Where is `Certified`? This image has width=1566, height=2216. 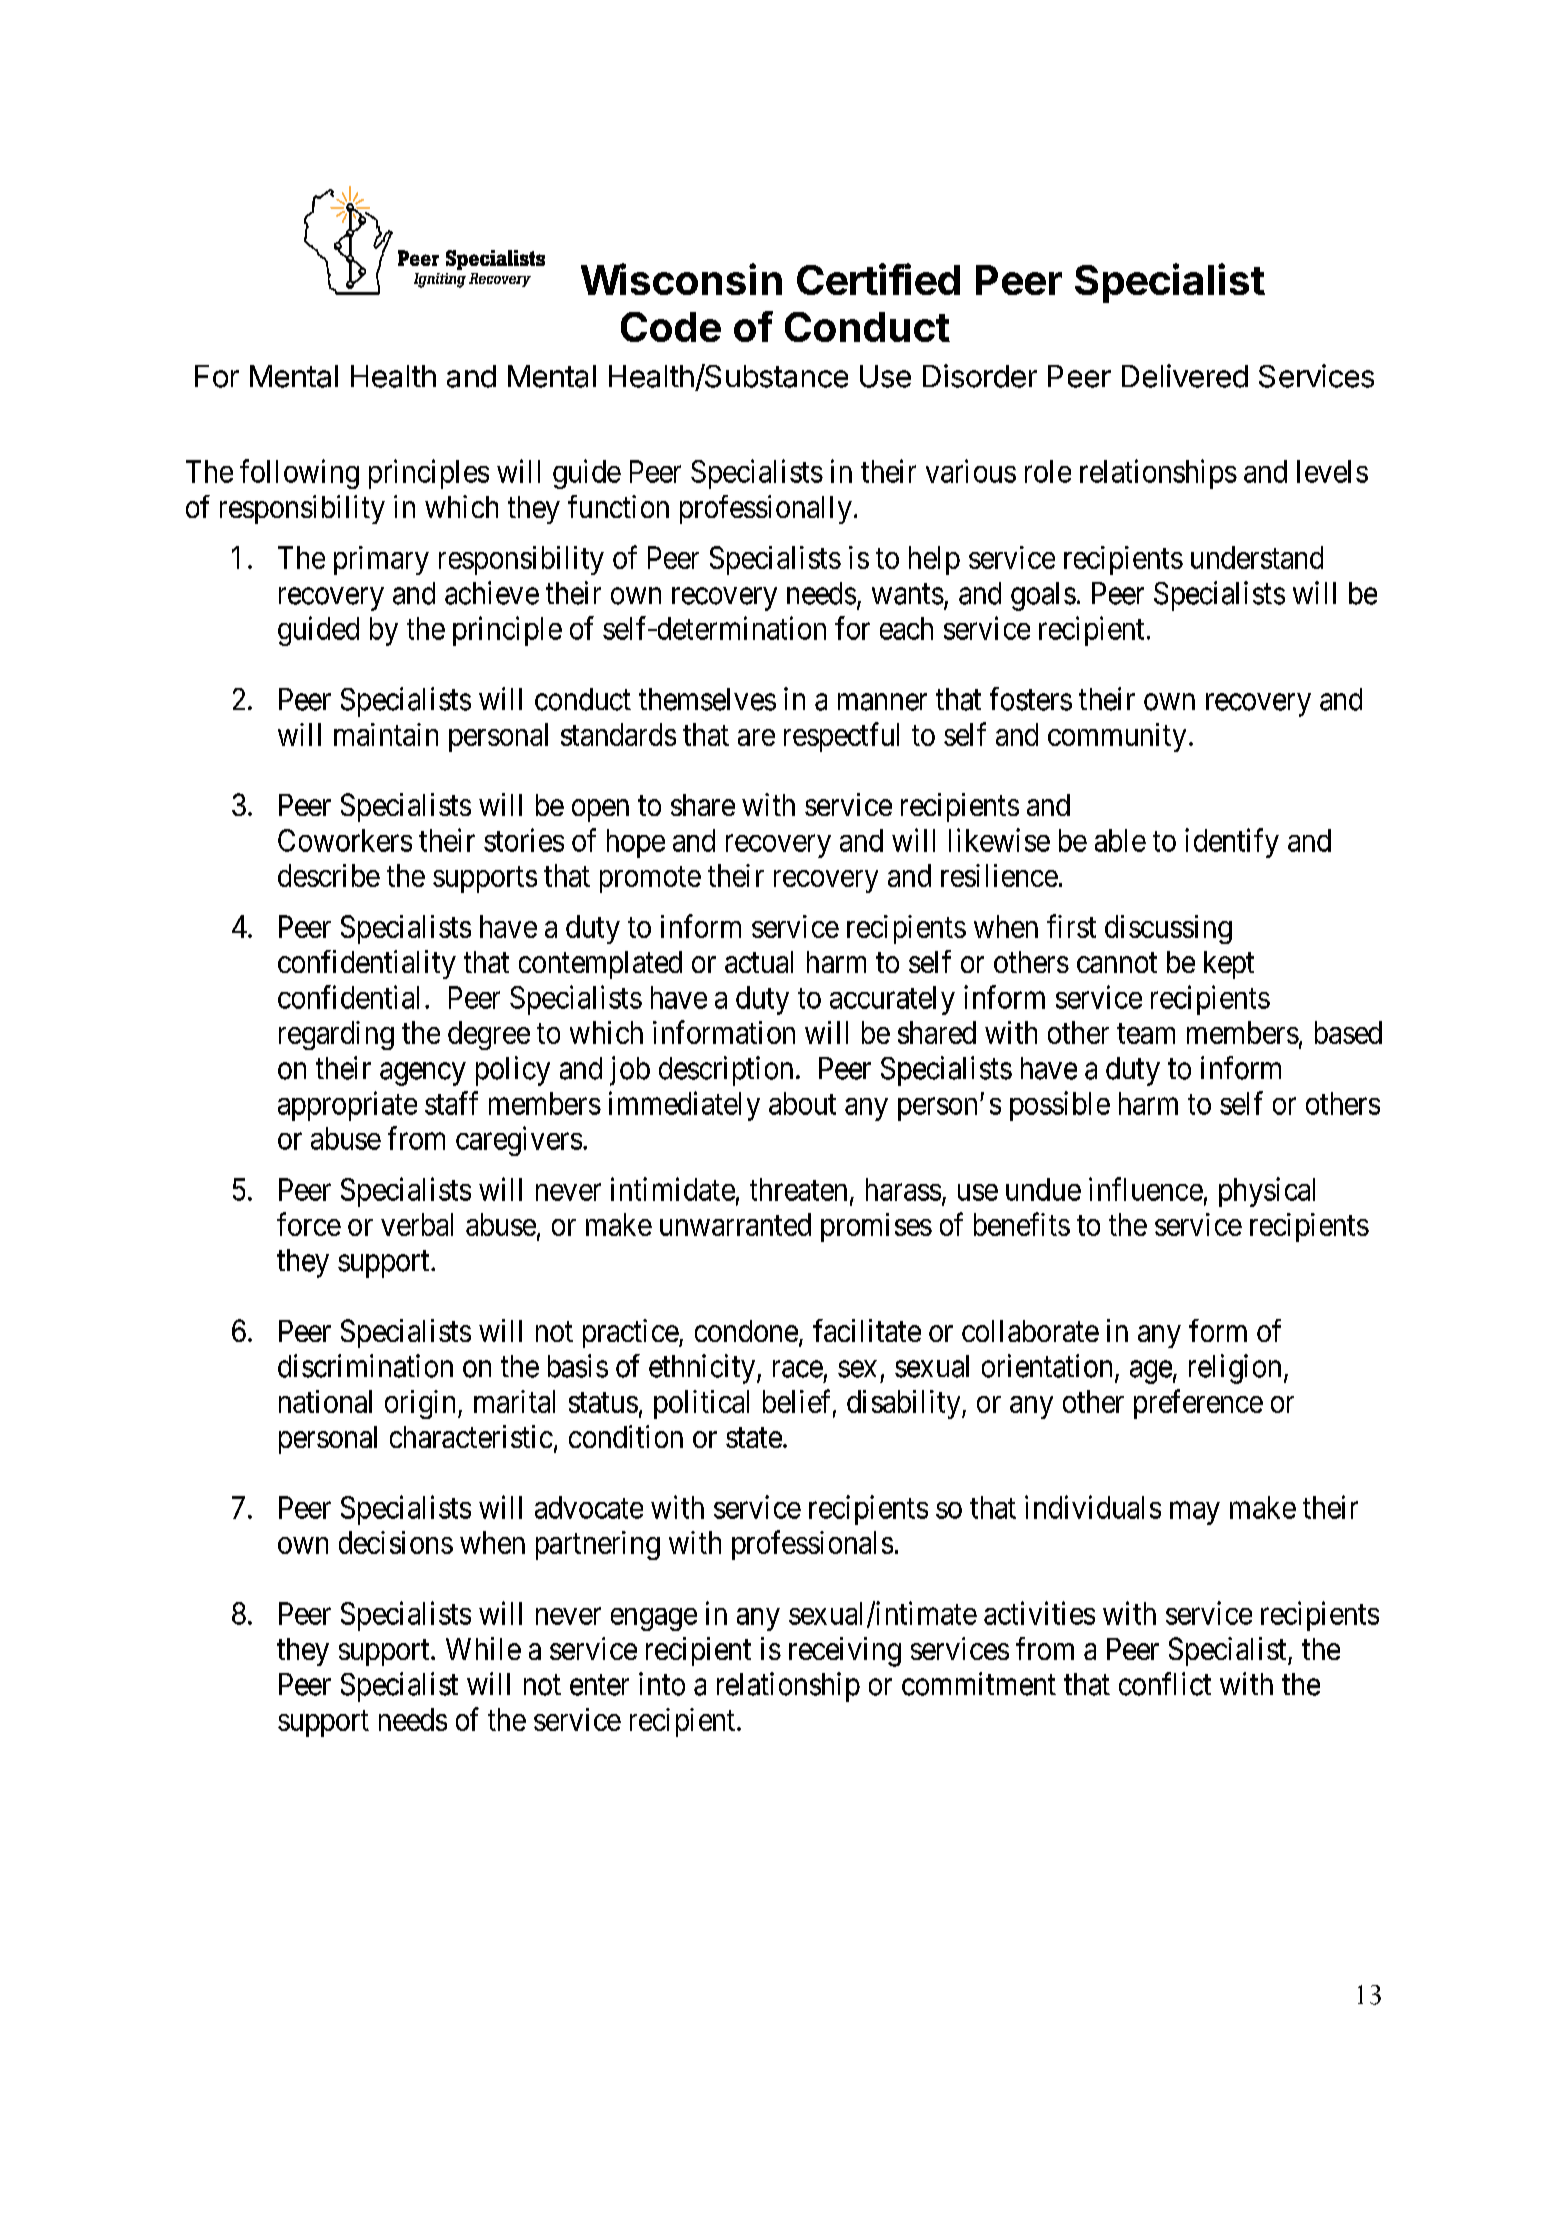
Certified is located at coordinates (878, 279).
